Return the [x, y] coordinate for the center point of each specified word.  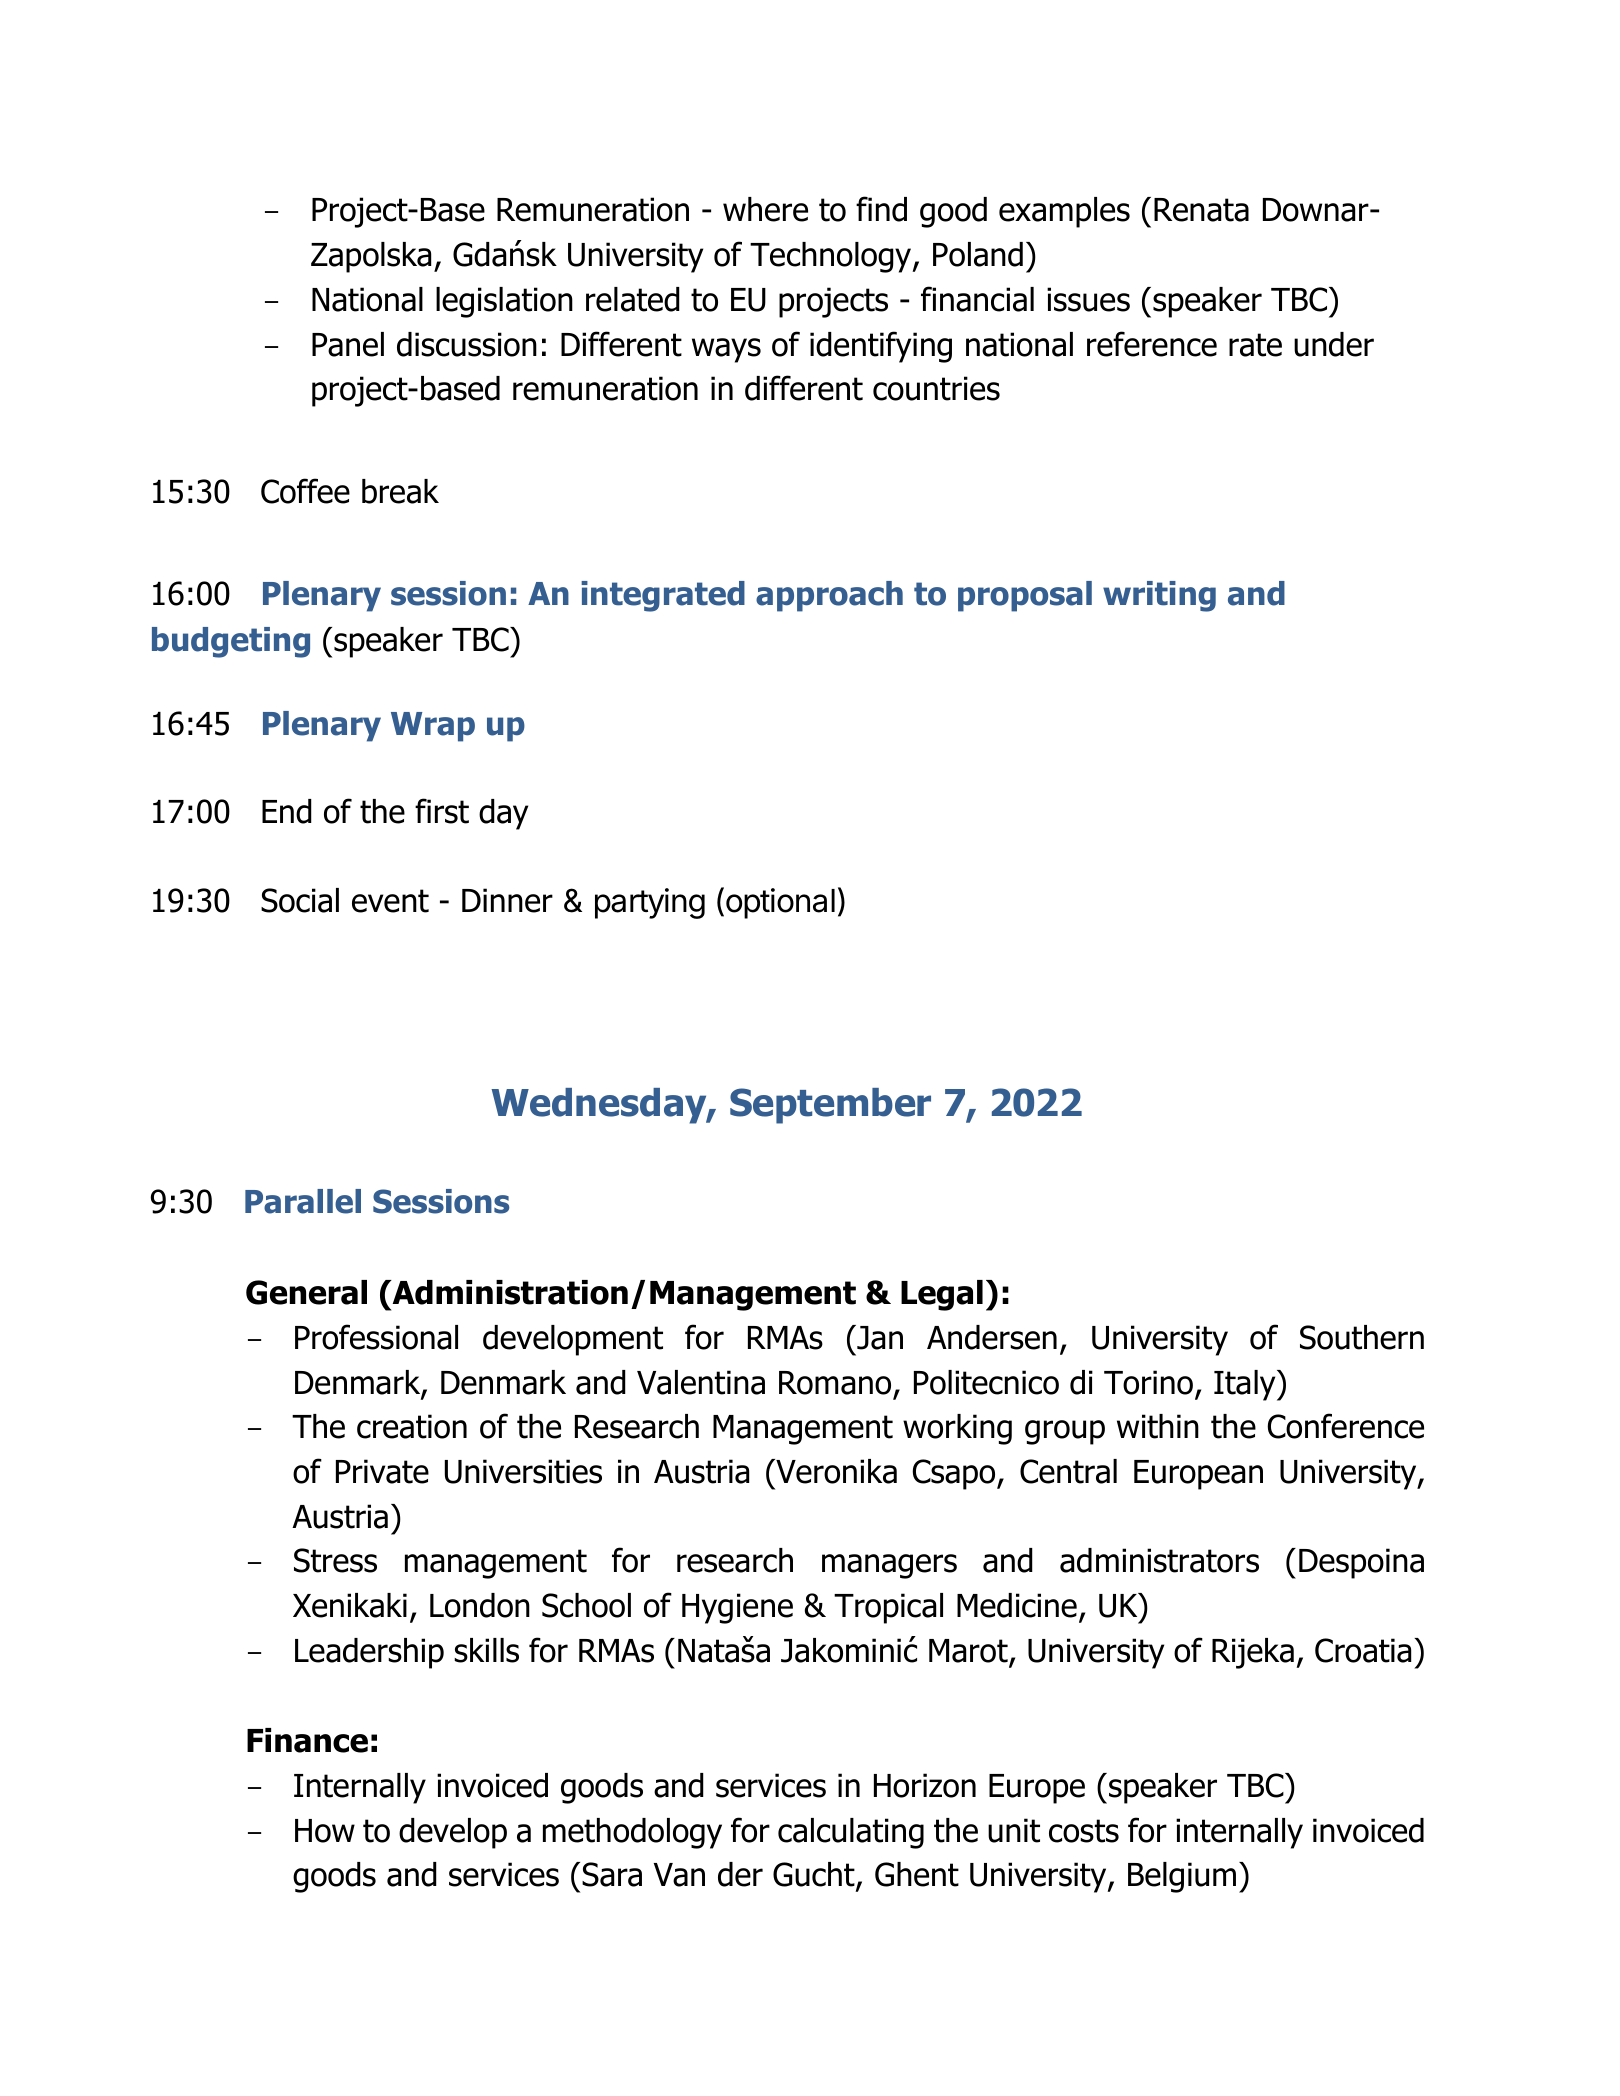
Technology [831, 257]
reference [1152, 344]
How [325, 1831]
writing [1159, 596]
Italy [1246, 1385]
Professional [376, 1337]
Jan [879, 1337]
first [442, 811]
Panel [348, 344]
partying [650, 903]
